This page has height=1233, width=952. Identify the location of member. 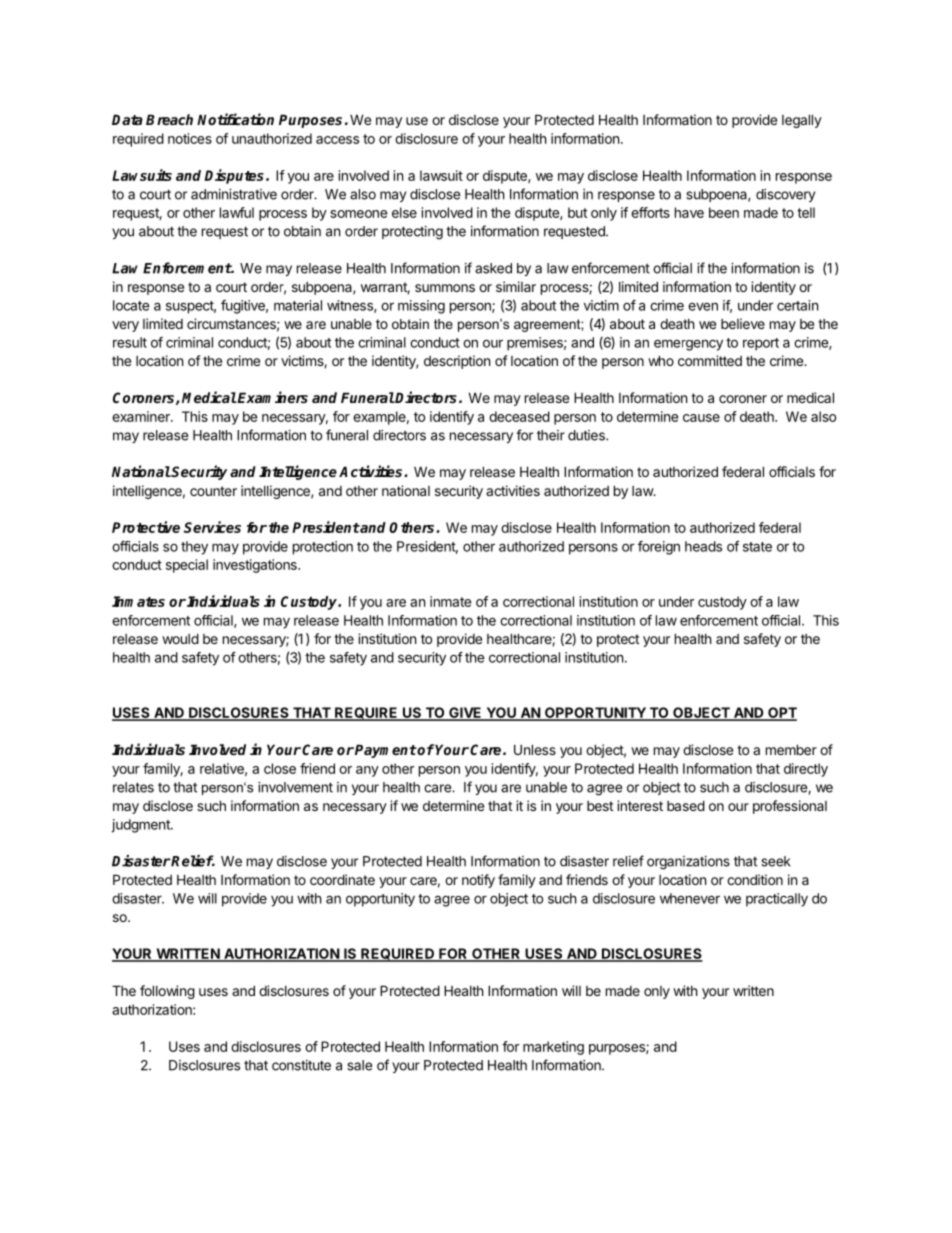
(791, 749).
